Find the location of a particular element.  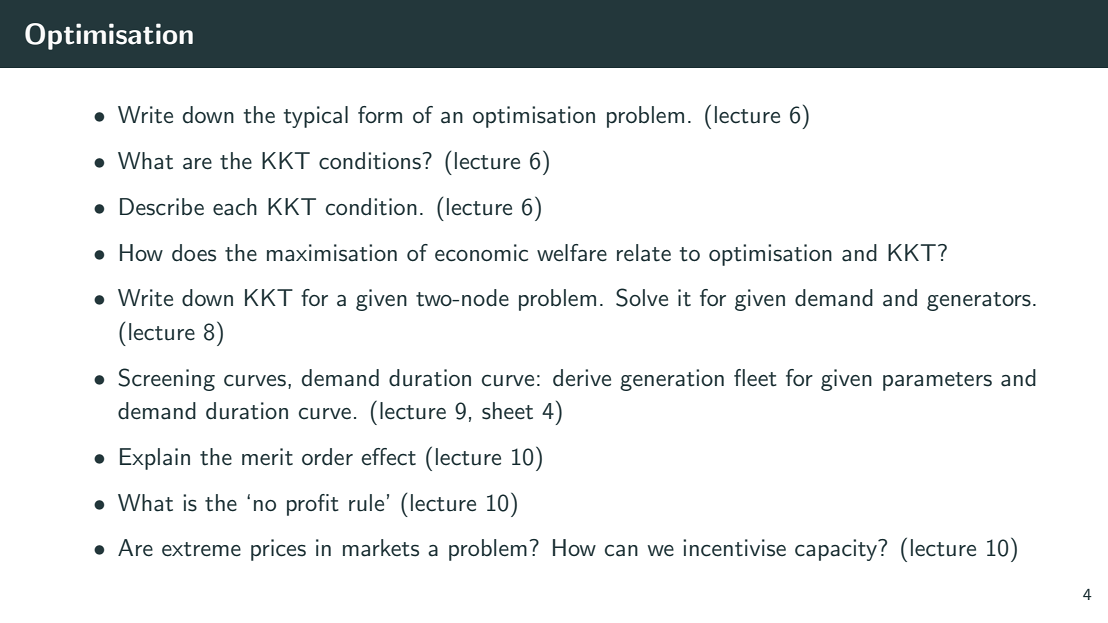

can is located at coordinates (621, 551).
